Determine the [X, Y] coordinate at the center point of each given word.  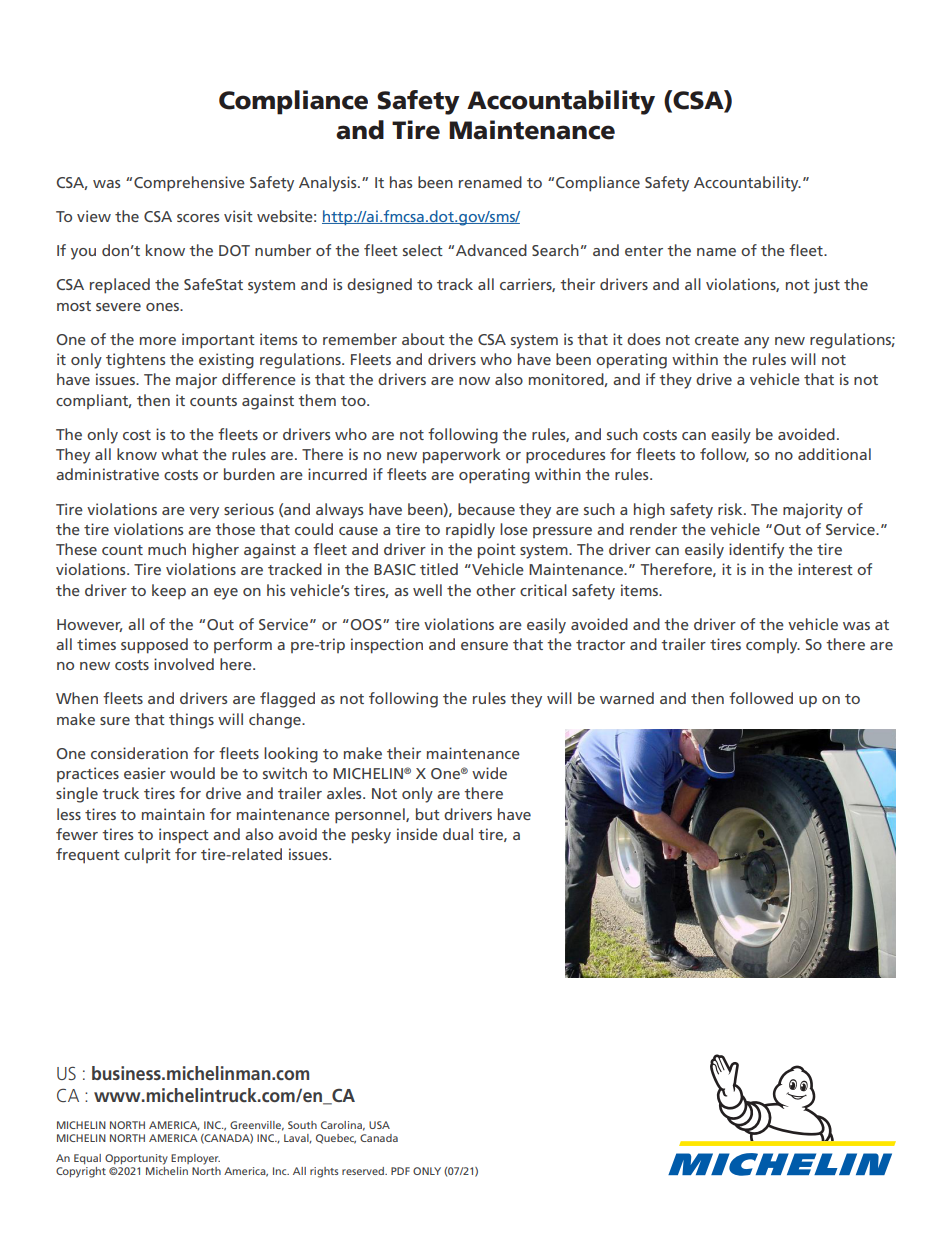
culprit [147, 855]
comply [773, 646]
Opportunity [136, 1159]
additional [834, 454]
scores [198, 218]
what [179, 454]
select [423, 250]
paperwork [462, 456]
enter [644, 251]
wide [489, 773]
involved [184, 664]
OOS [367, 624]
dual [458, 834]
